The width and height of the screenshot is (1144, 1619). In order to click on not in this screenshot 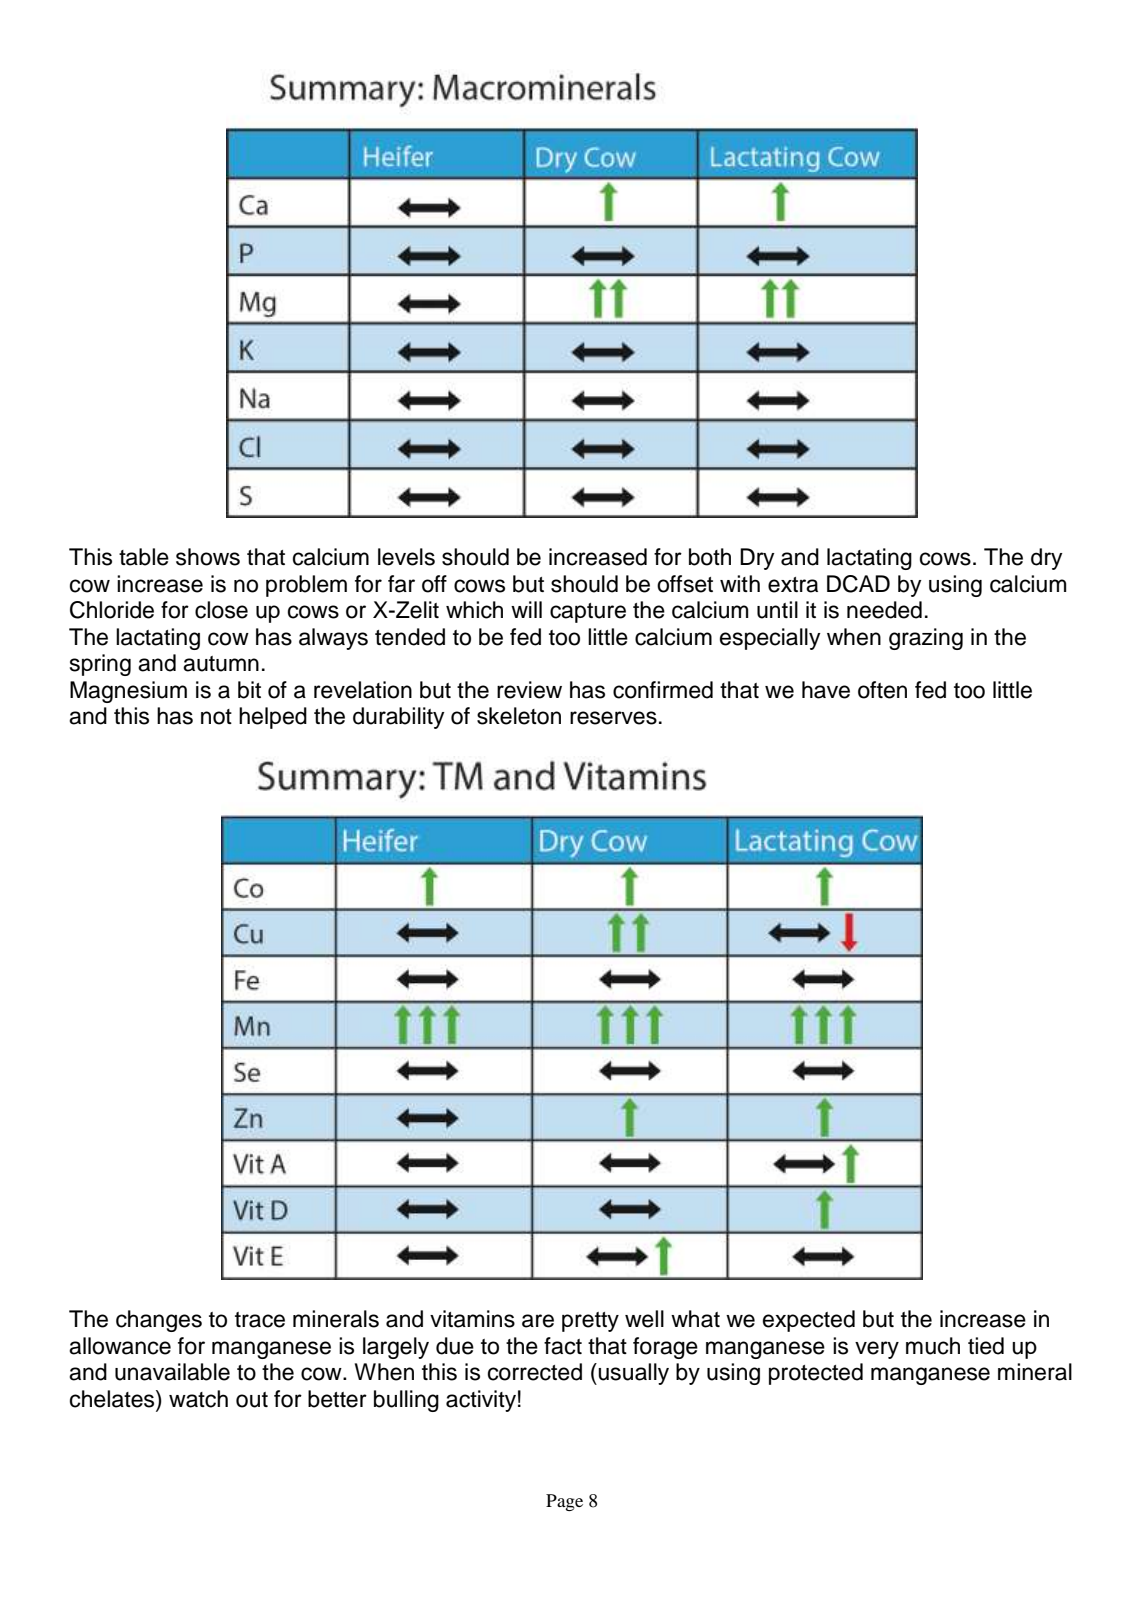, I will do `click(216, 717)`.
